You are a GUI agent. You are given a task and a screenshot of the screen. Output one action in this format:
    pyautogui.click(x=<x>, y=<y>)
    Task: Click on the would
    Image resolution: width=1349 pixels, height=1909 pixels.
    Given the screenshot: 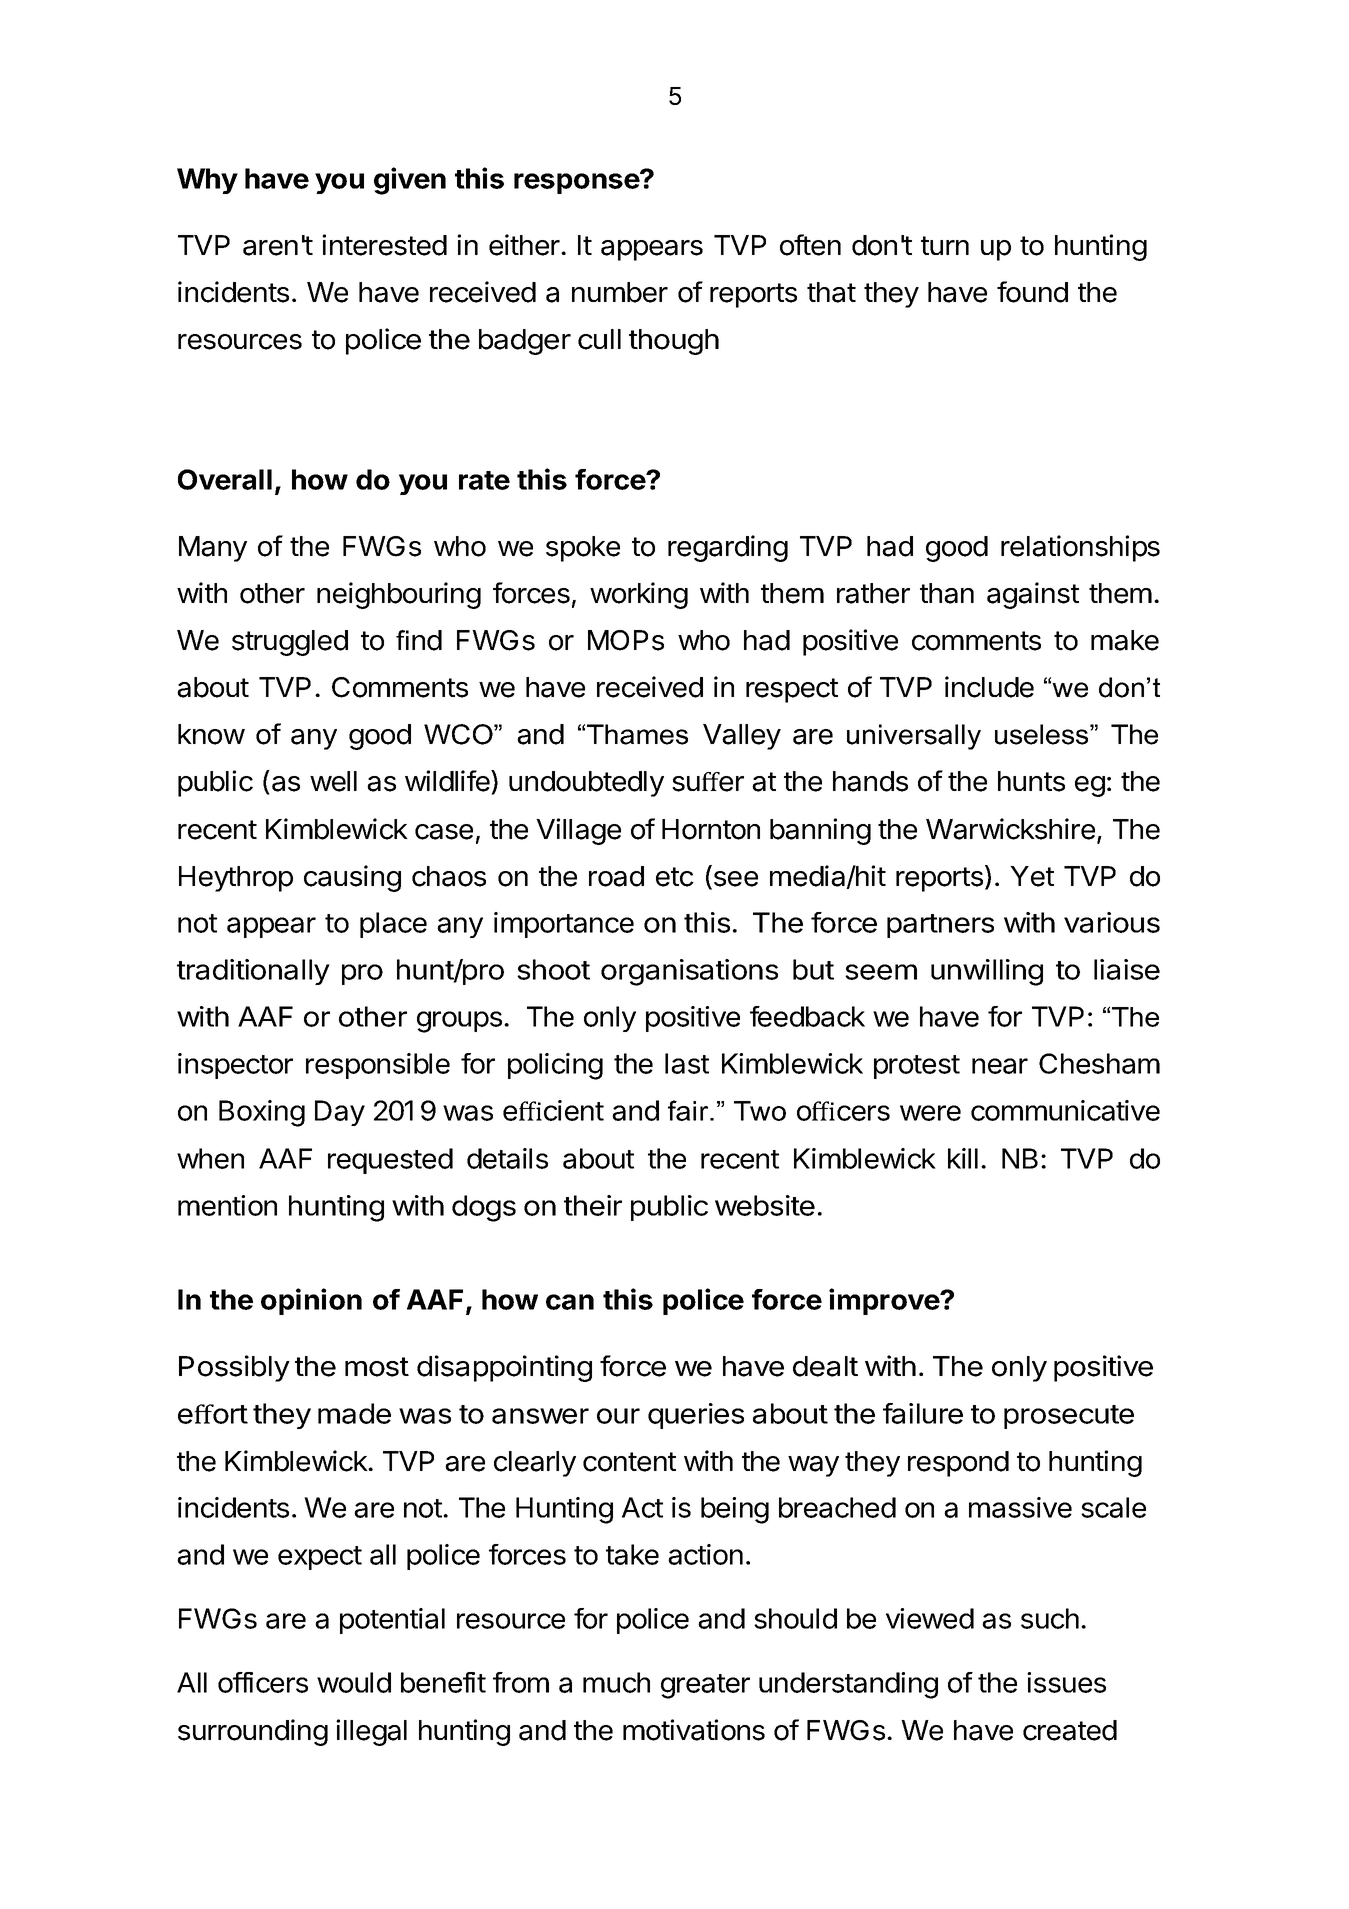 What is the action you would take?
    pyautogui.click(x=354, y=1682)
